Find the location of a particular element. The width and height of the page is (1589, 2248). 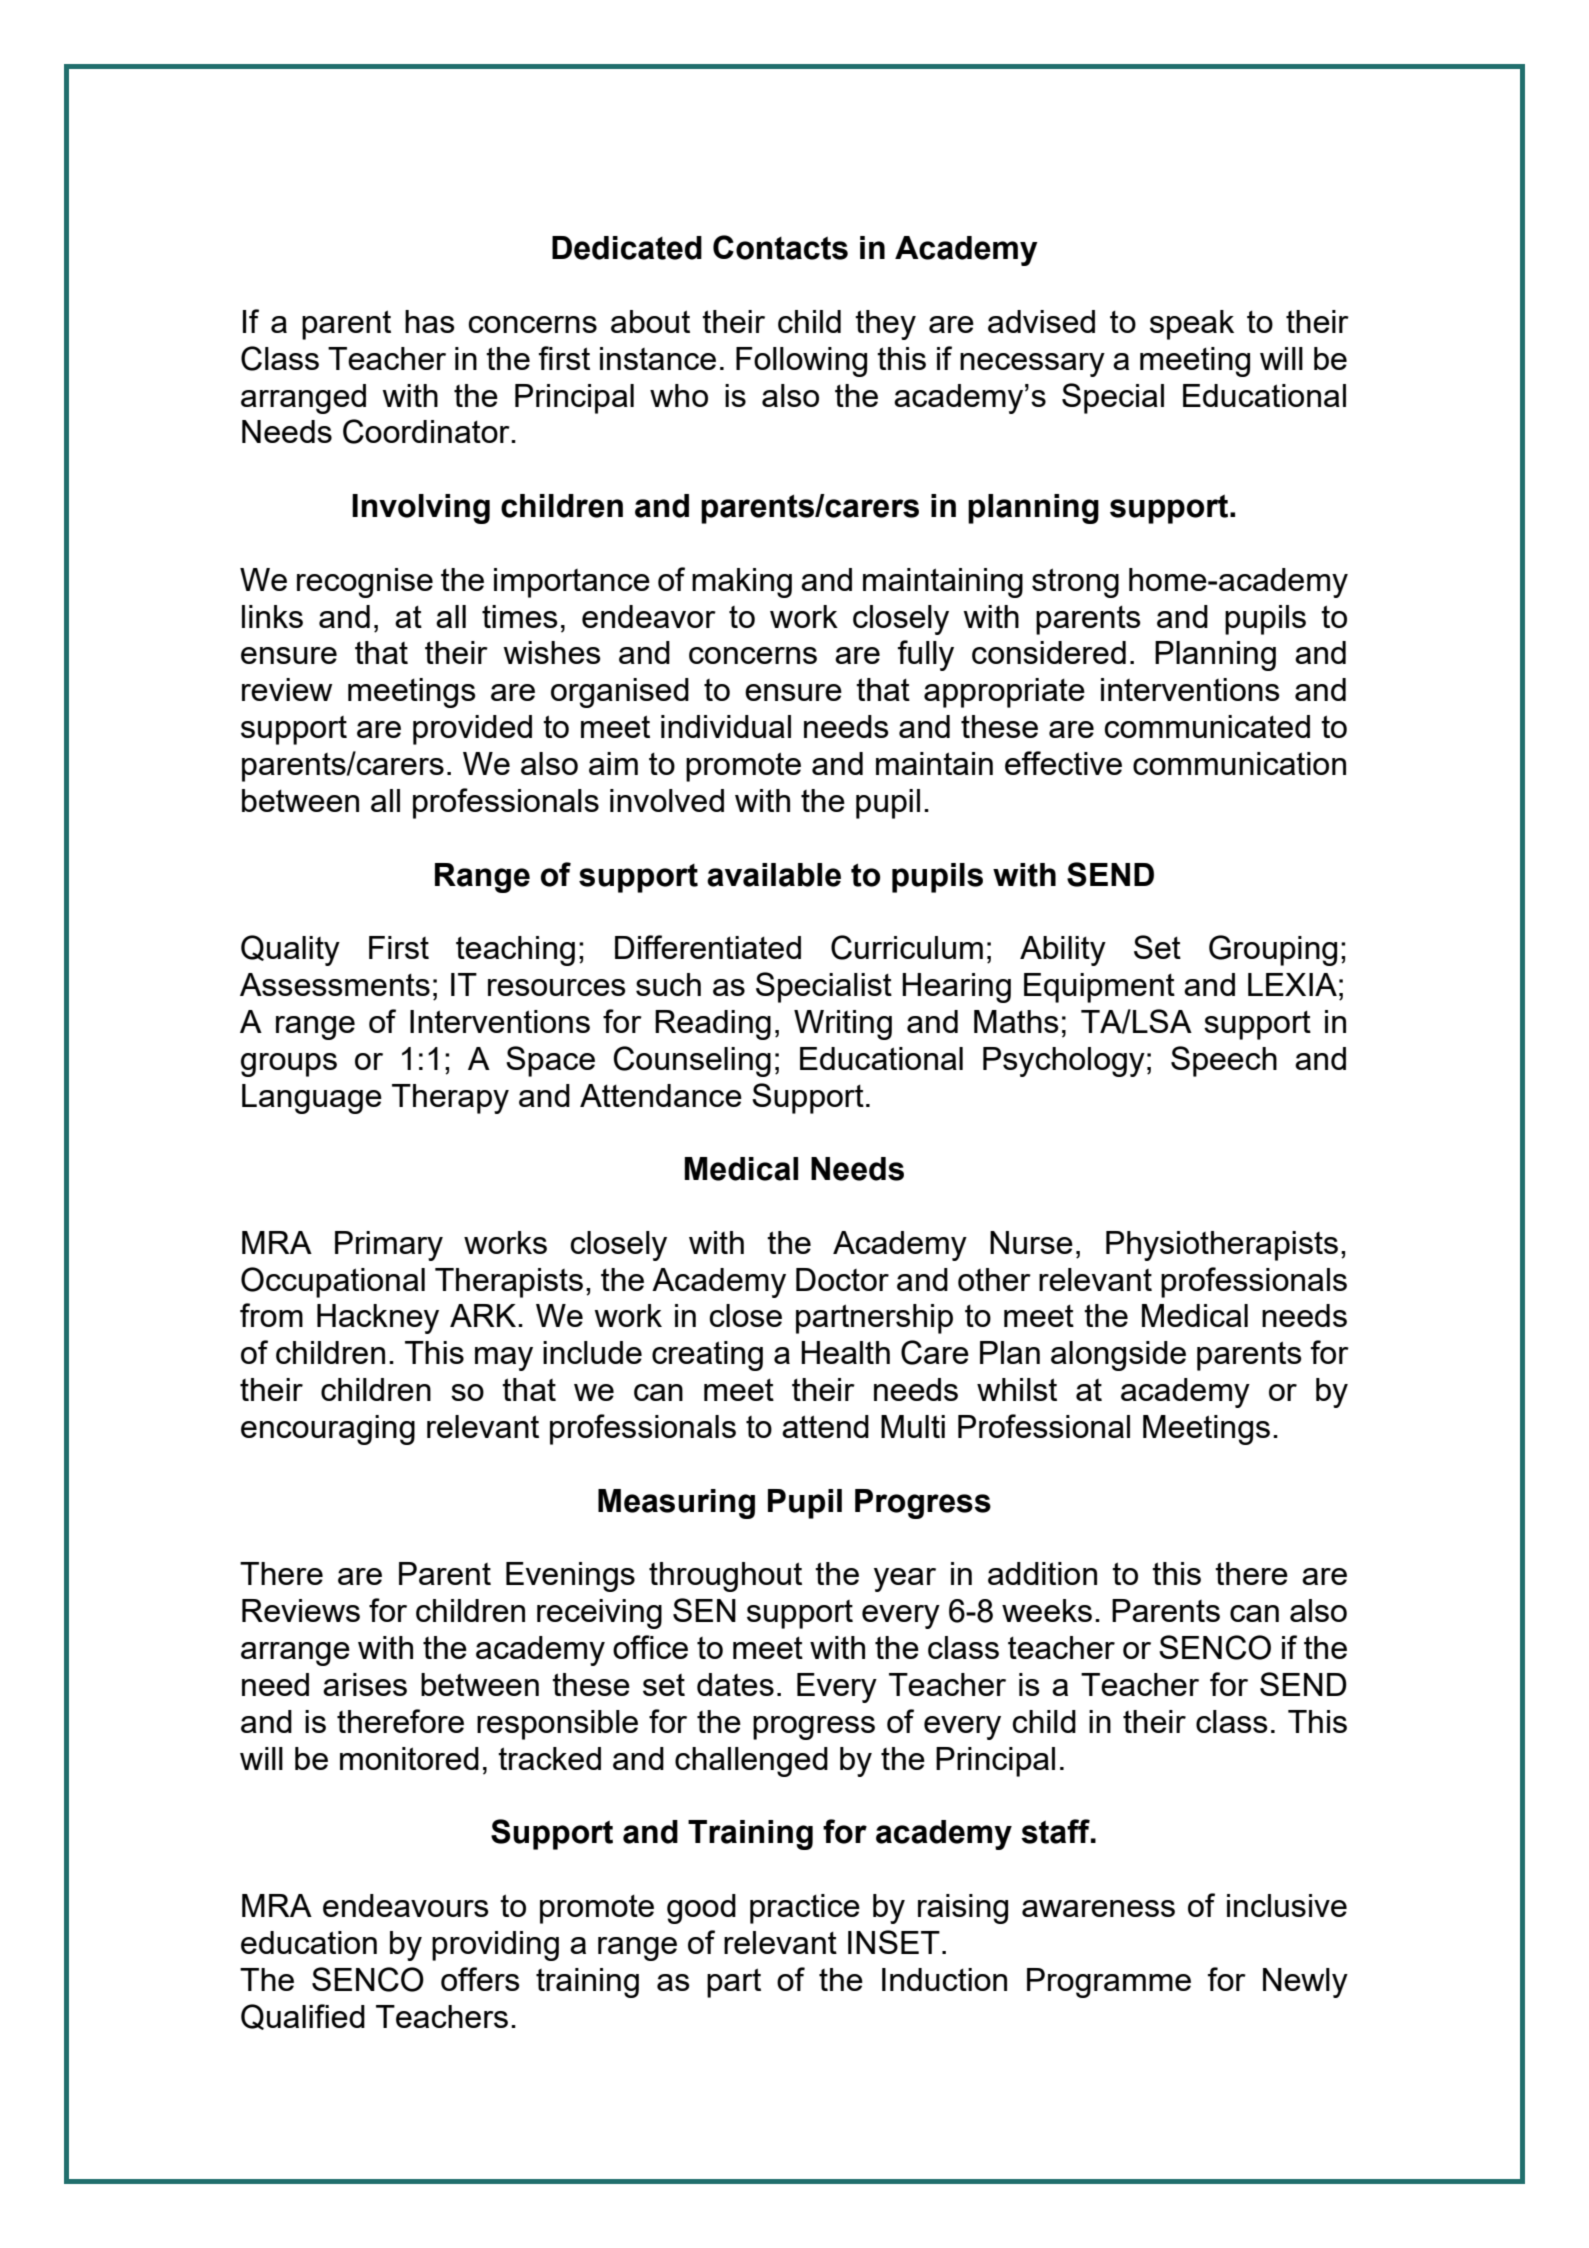

has is located at coordinates (430, 321).
